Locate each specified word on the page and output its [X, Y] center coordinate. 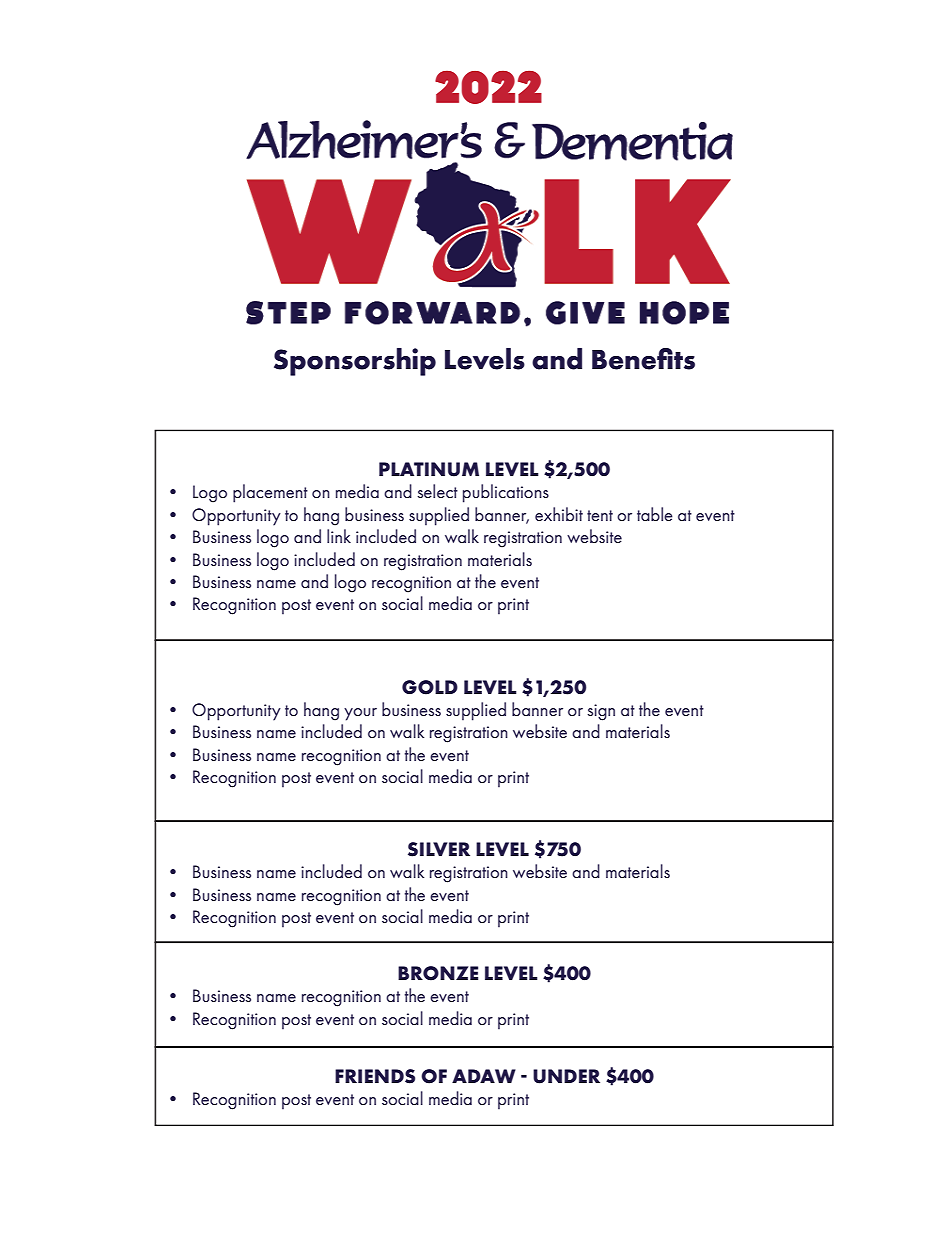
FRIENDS [375, 1076]
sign [601, 712]
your [360, 714]
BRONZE [438, 973]
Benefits [643, 359]
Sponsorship [355, 362]
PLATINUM [429, 469]
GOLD [430, 687]
